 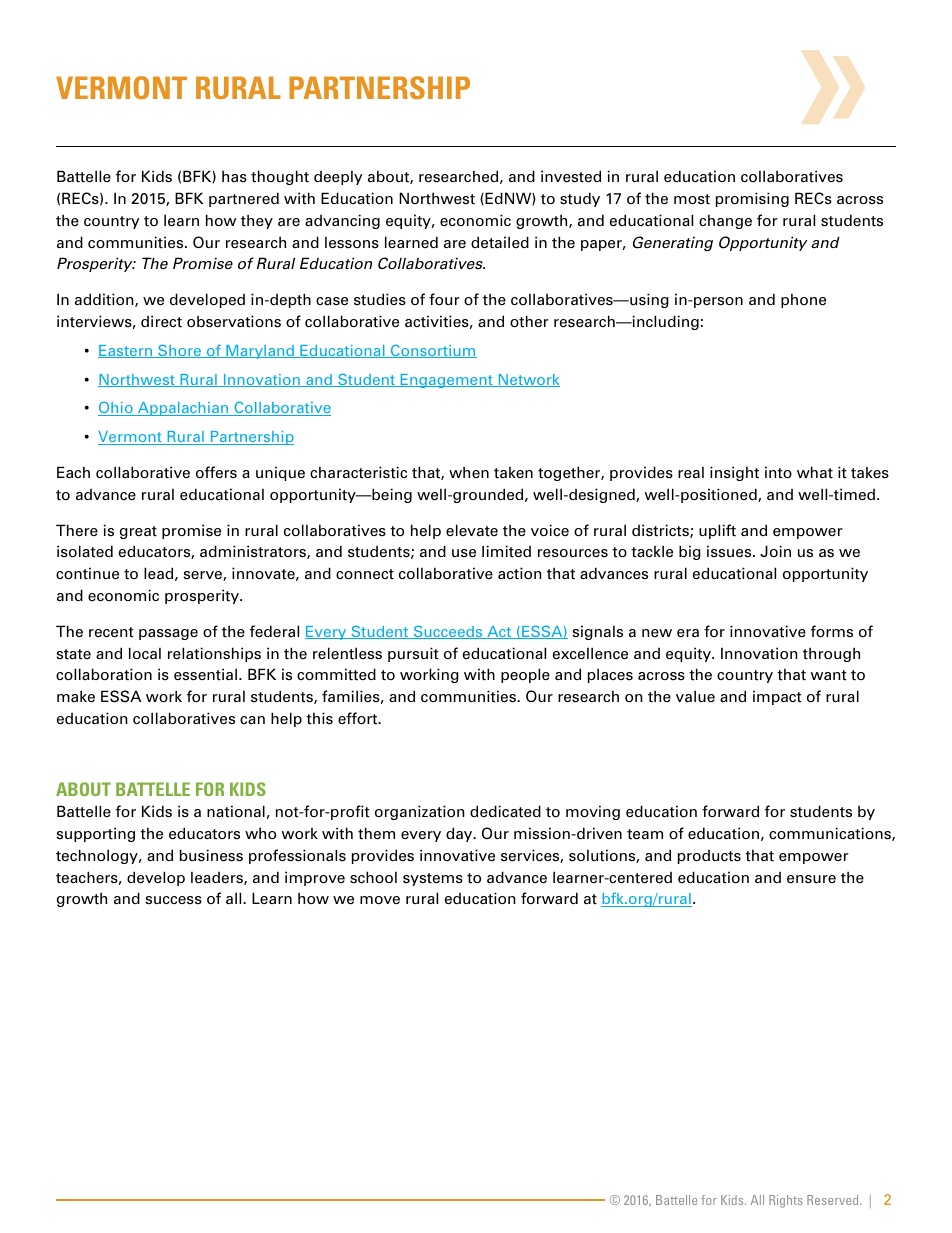 What do you see at coordinates (460, 834) in the screenshot?
I see `day` at bounding box center [460, 834].
